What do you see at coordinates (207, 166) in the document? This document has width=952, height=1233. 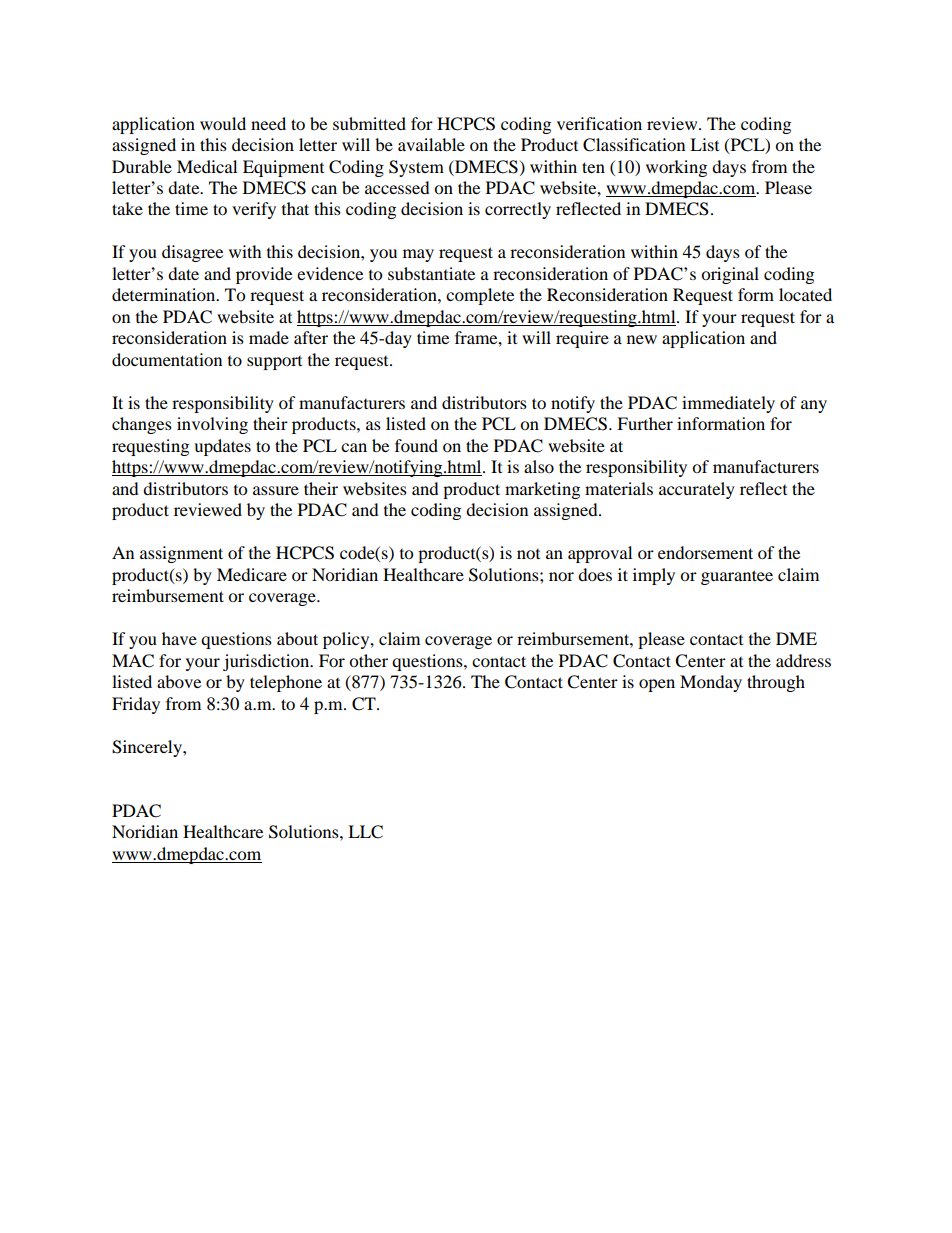 I see `Medical` at bounding box center [207, 166].
